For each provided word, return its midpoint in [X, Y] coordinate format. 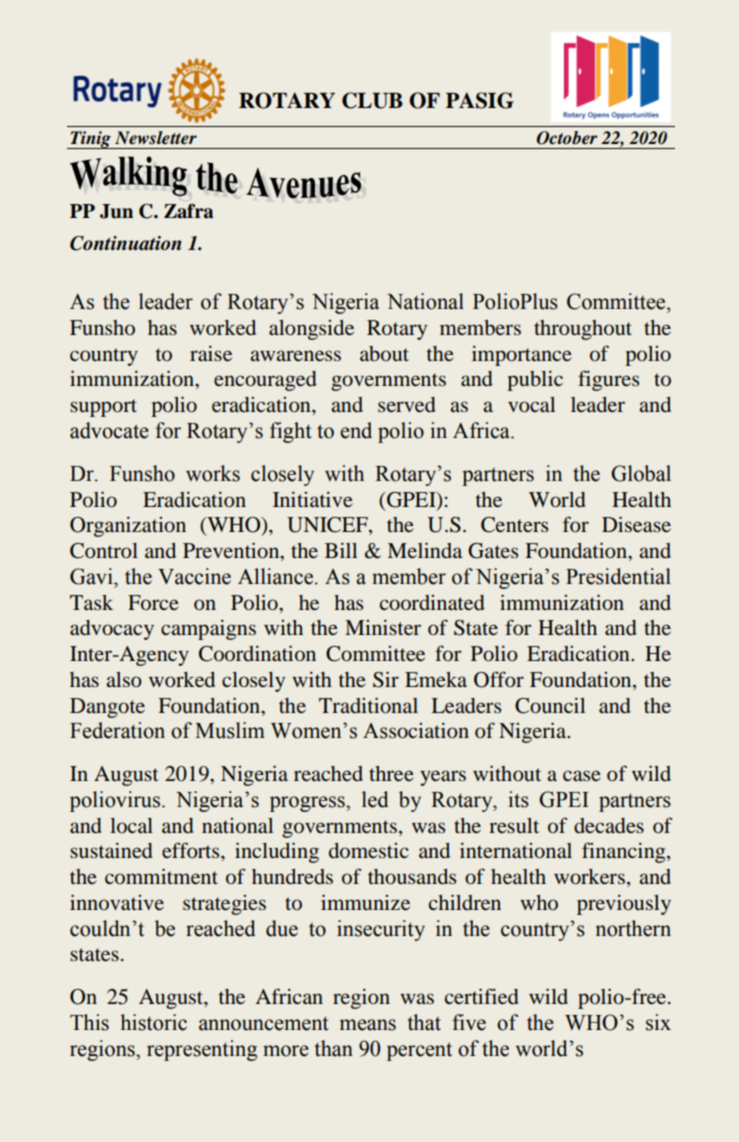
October [567, 138]
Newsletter [156, 138]
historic [153, 1022]
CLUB [372, 100]
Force [153, 602]
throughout [583, 330]
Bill [341, 550]
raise [211, 353]
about [384, 353]
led [375, 799]
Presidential [618, 576]
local [131, 825]
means [368, 1025]
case [582, 775]
